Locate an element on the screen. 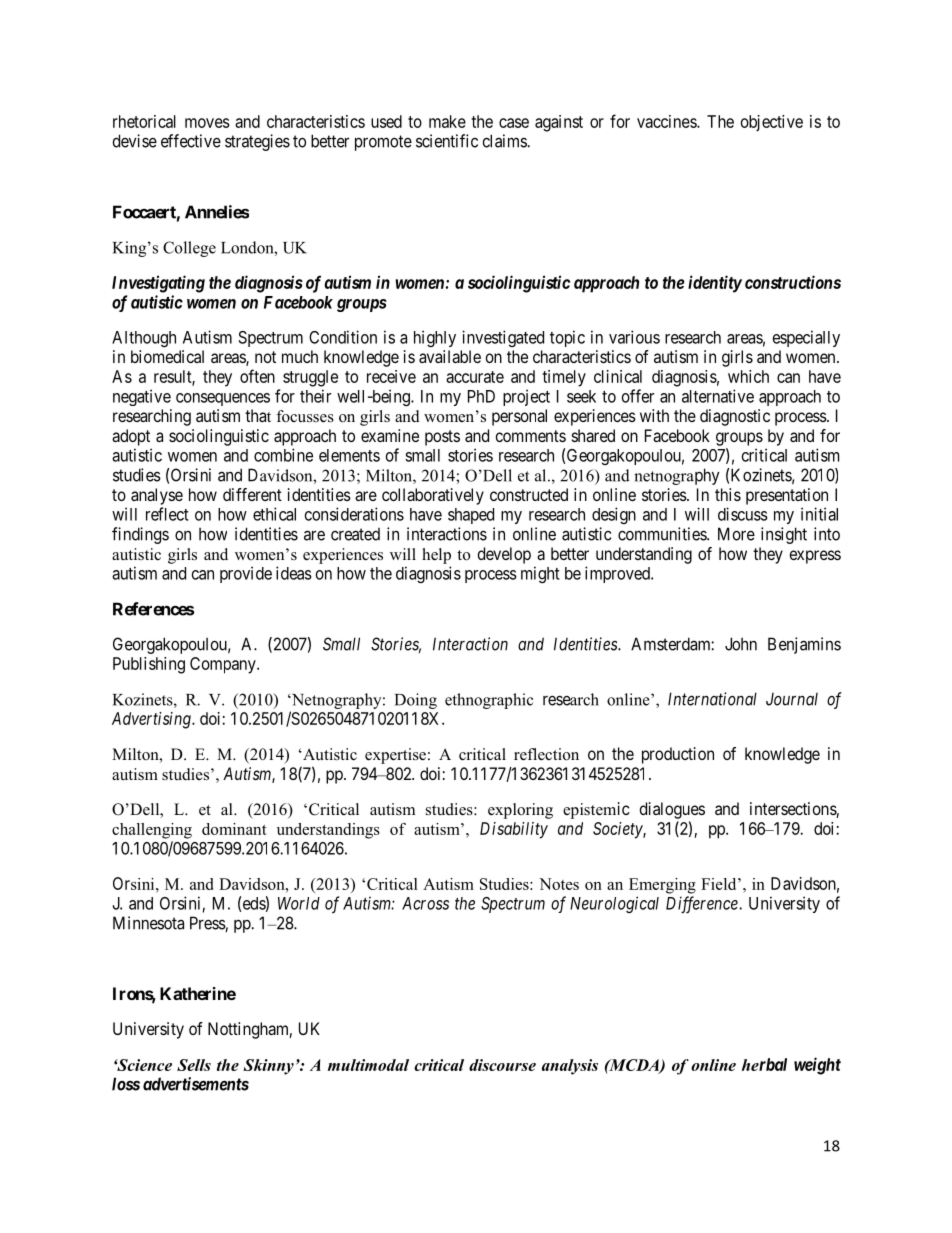 This screenshot has width=952, height=1233. effective is located at coordinates (191, 141).
